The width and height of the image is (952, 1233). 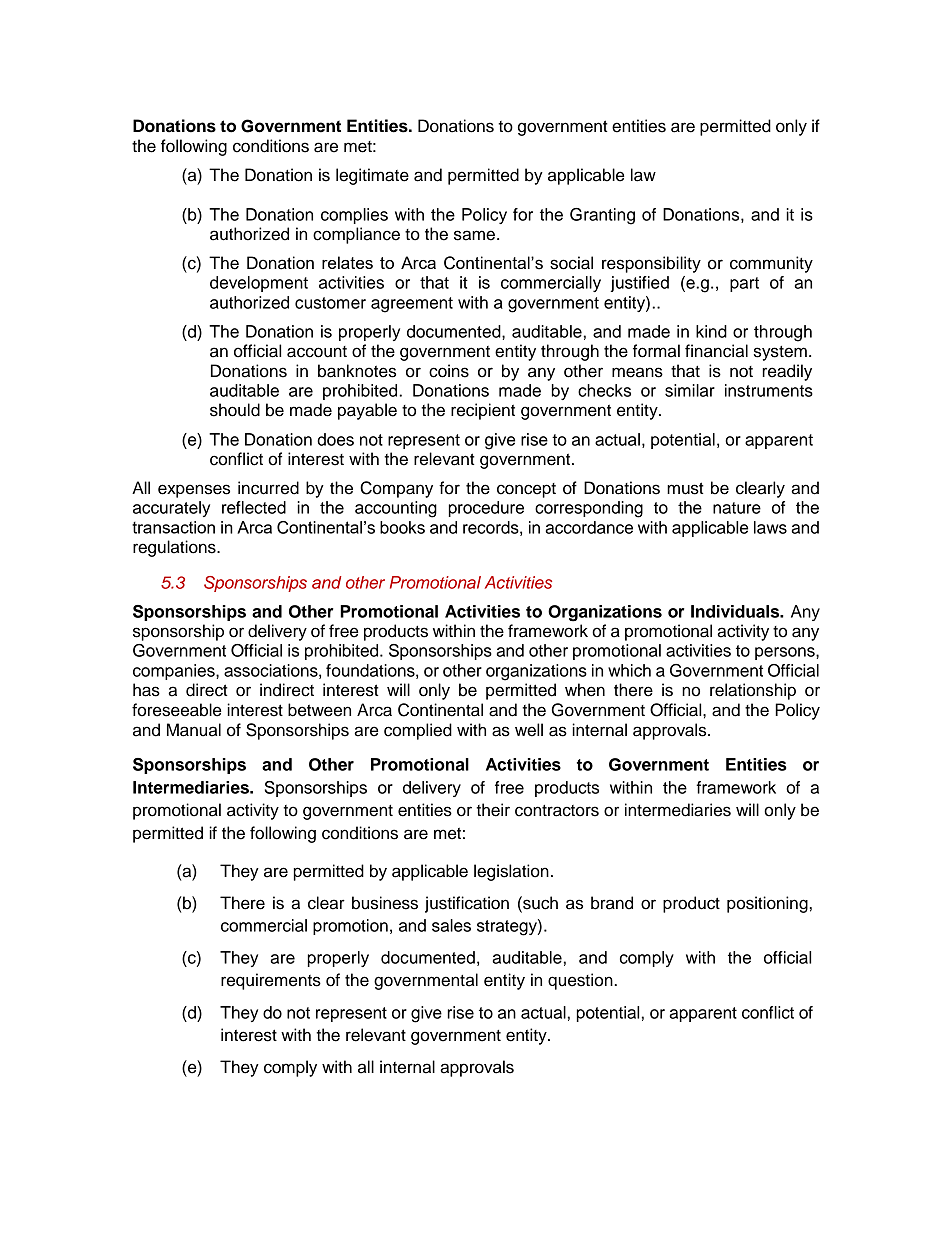 What do you see at coordinates (402, 527) in the image?
I see `books` at bounding box center [402, 527].
